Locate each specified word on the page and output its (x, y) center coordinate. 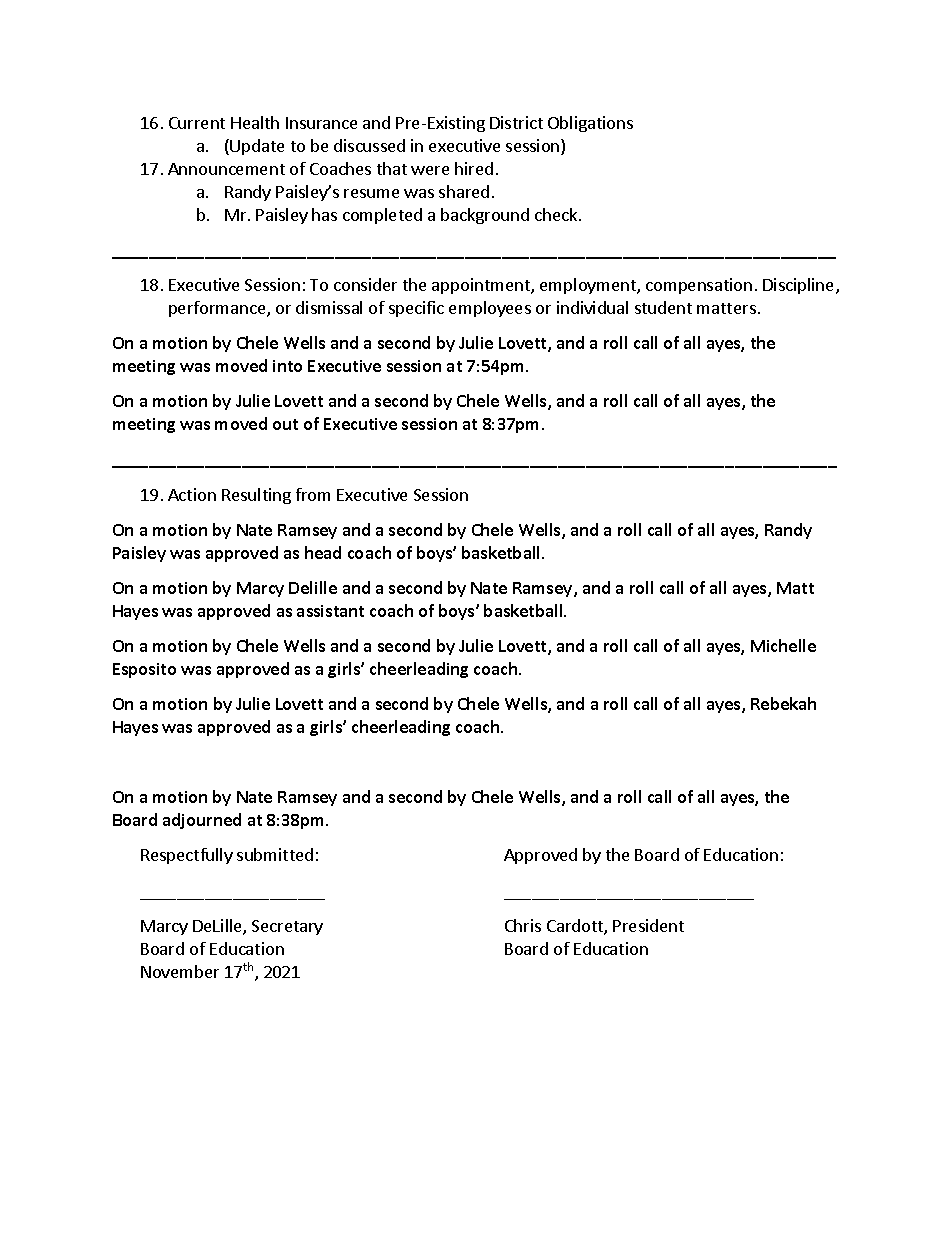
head (323, 552)
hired (474, 168)
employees (490, 309)
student (663, 307)
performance (218, 309)
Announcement (226, 169)
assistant (330, 611)
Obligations (590, 124)
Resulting (256, 496)
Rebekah (783, 703)
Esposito (144, 670)
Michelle (783, 645)
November (180, 971)
